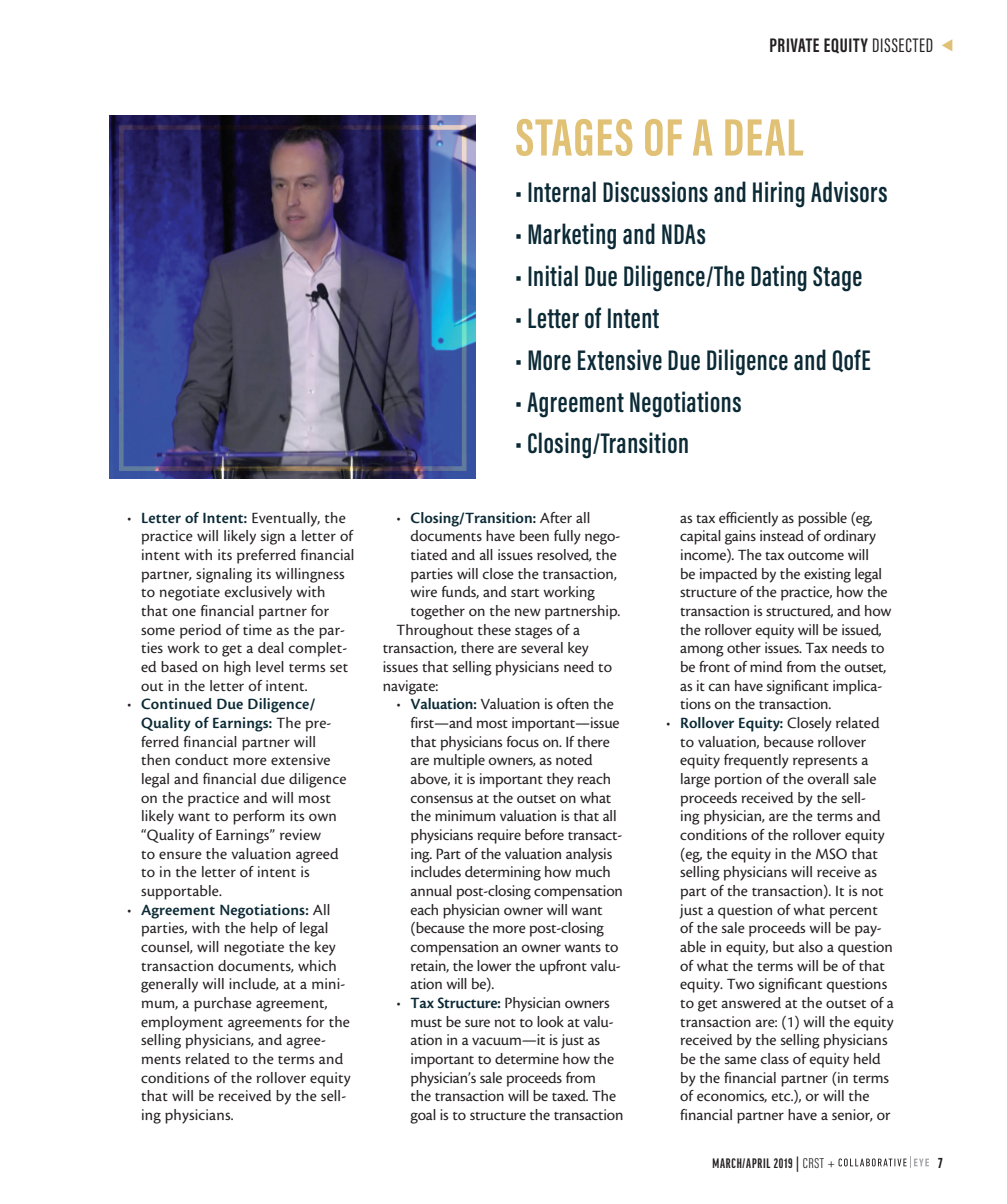 The image size is (1007, 1204). What do you see at coordinates (258, 593) in the image?
I see `exclusively` at bounding box center [258, 593].
